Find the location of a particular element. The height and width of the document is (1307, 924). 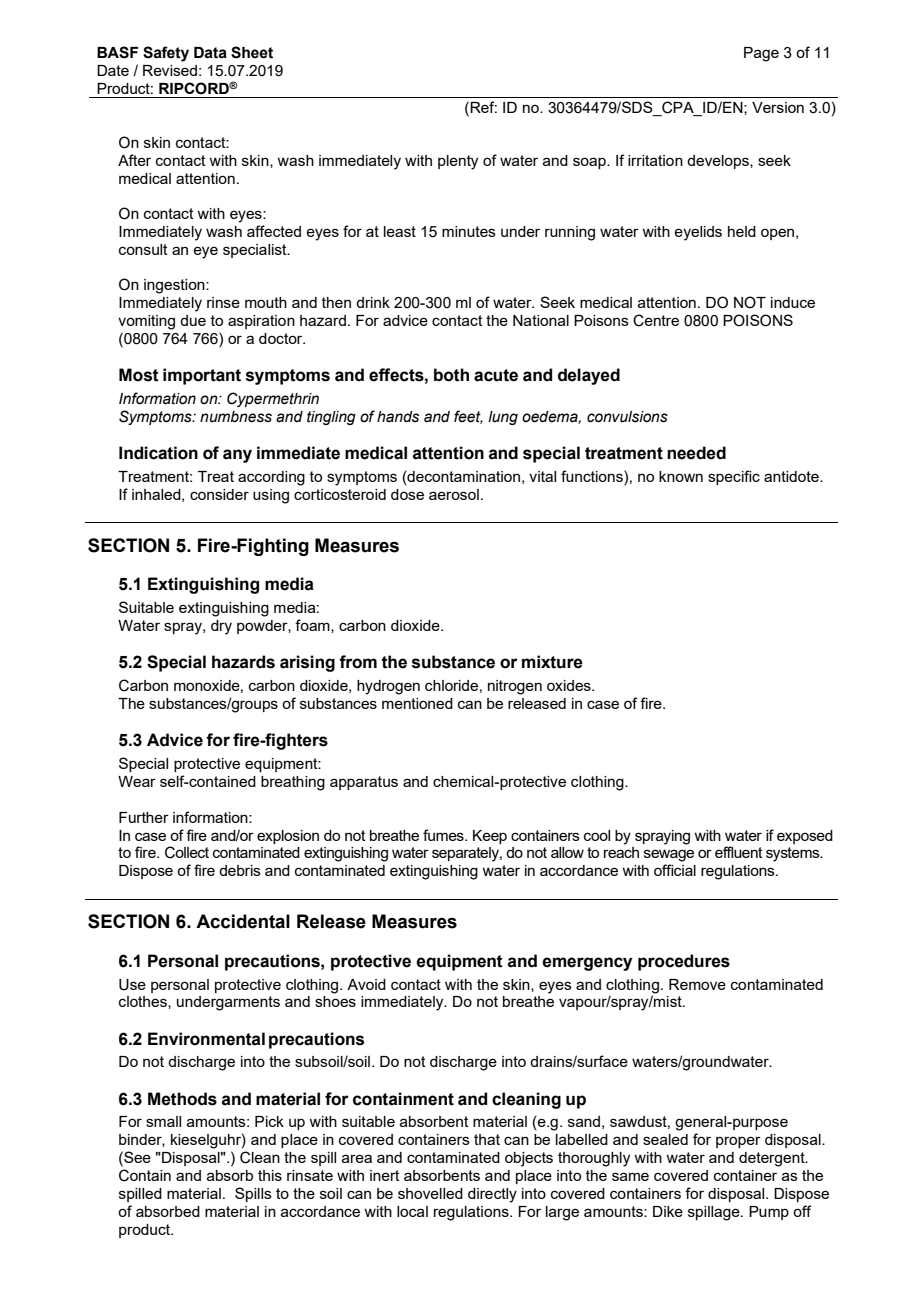

specific is located at coordinates (734, 477).
